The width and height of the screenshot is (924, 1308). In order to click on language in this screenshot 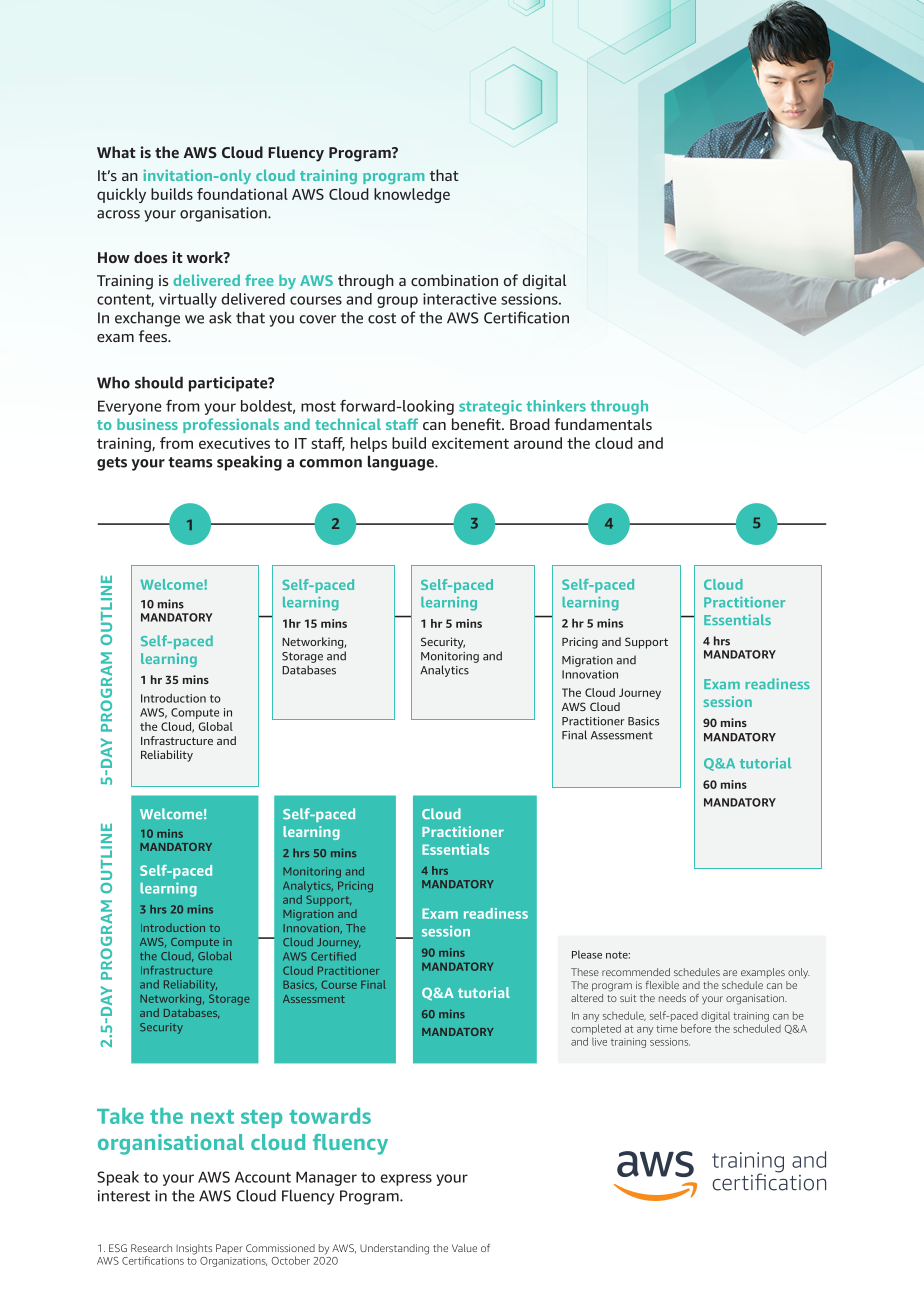, I will do `click(402, 463)`.
